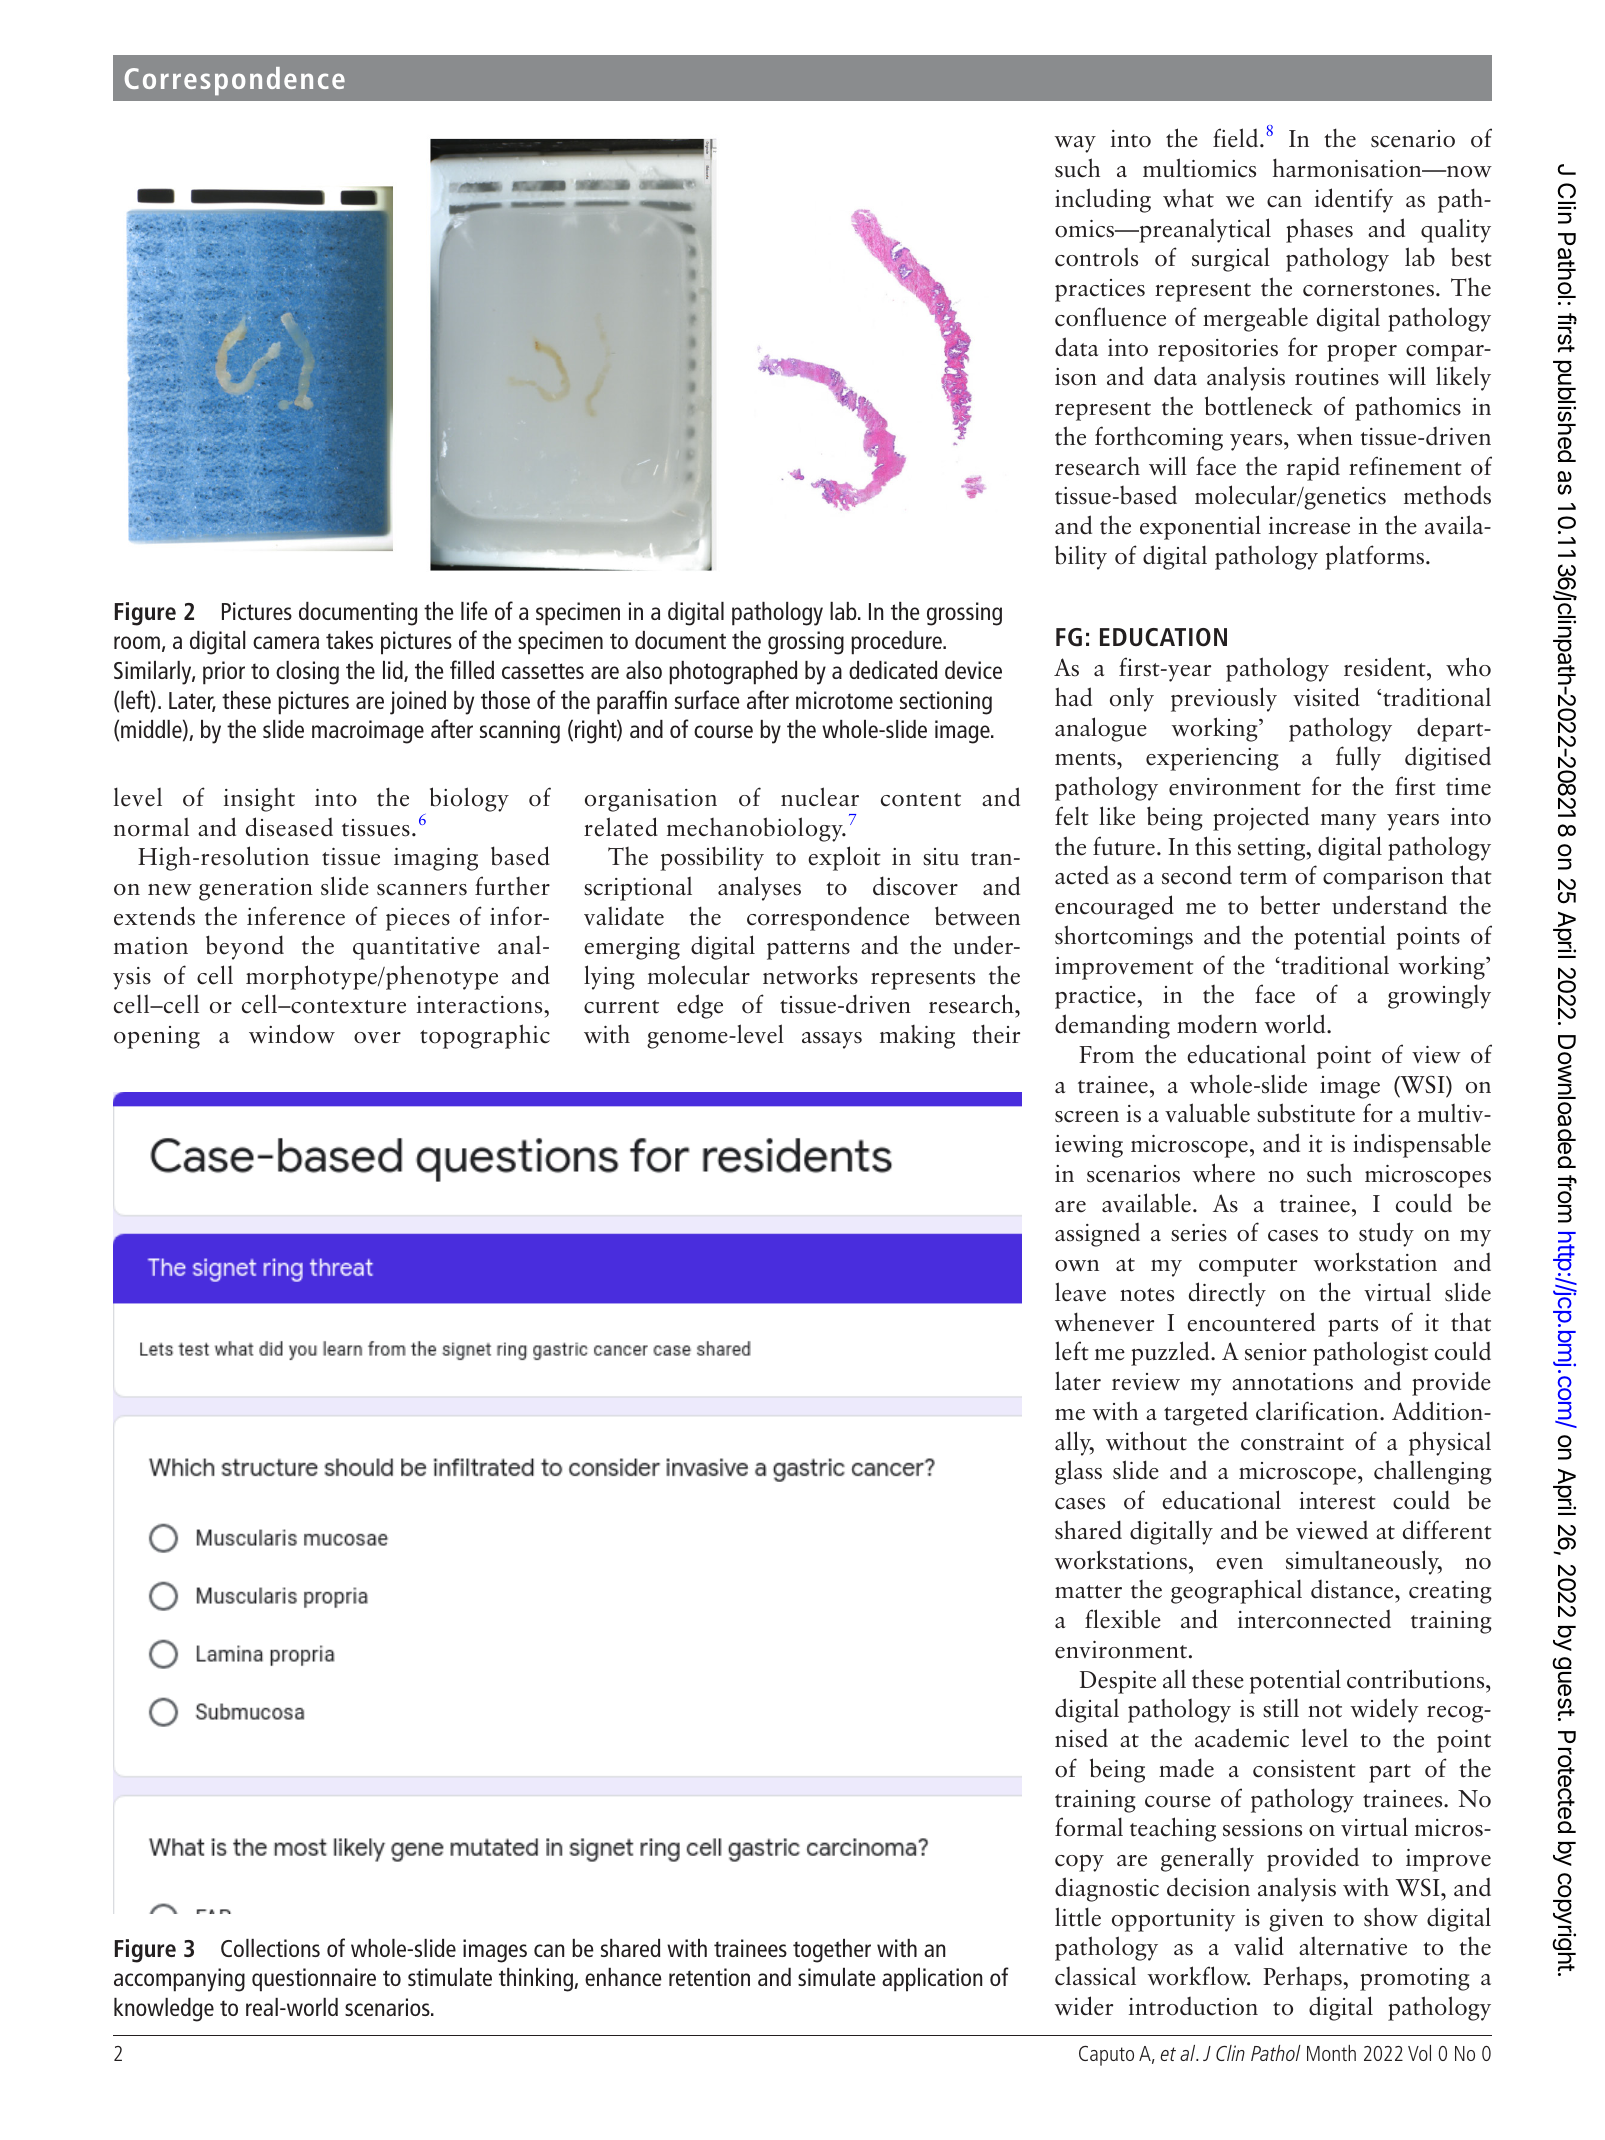 This screenshot has height=2140, width=1605. I want to click on identify, so click(1354, 200).
